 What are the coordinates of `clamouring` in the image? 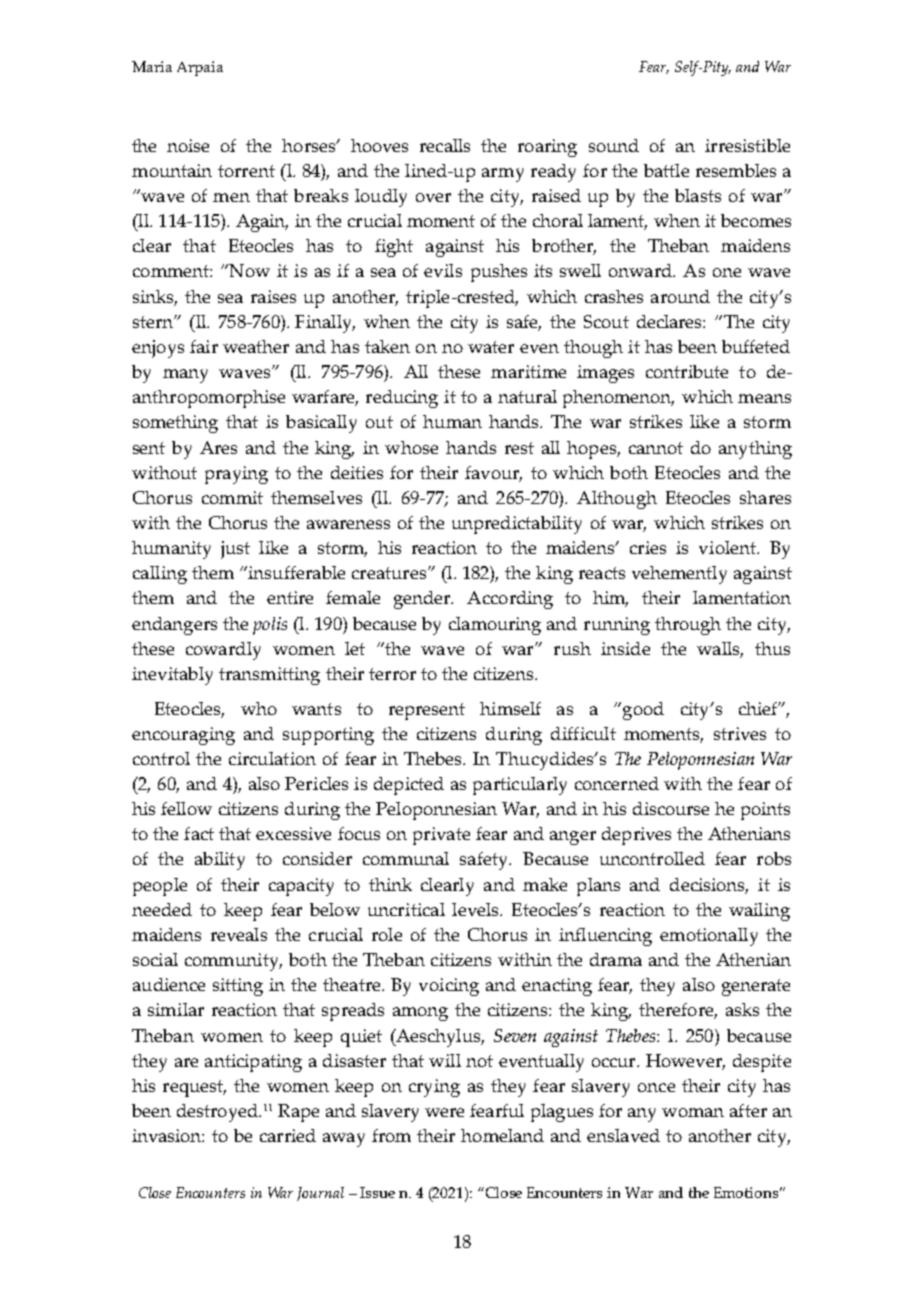 It's located at (495, 626).
